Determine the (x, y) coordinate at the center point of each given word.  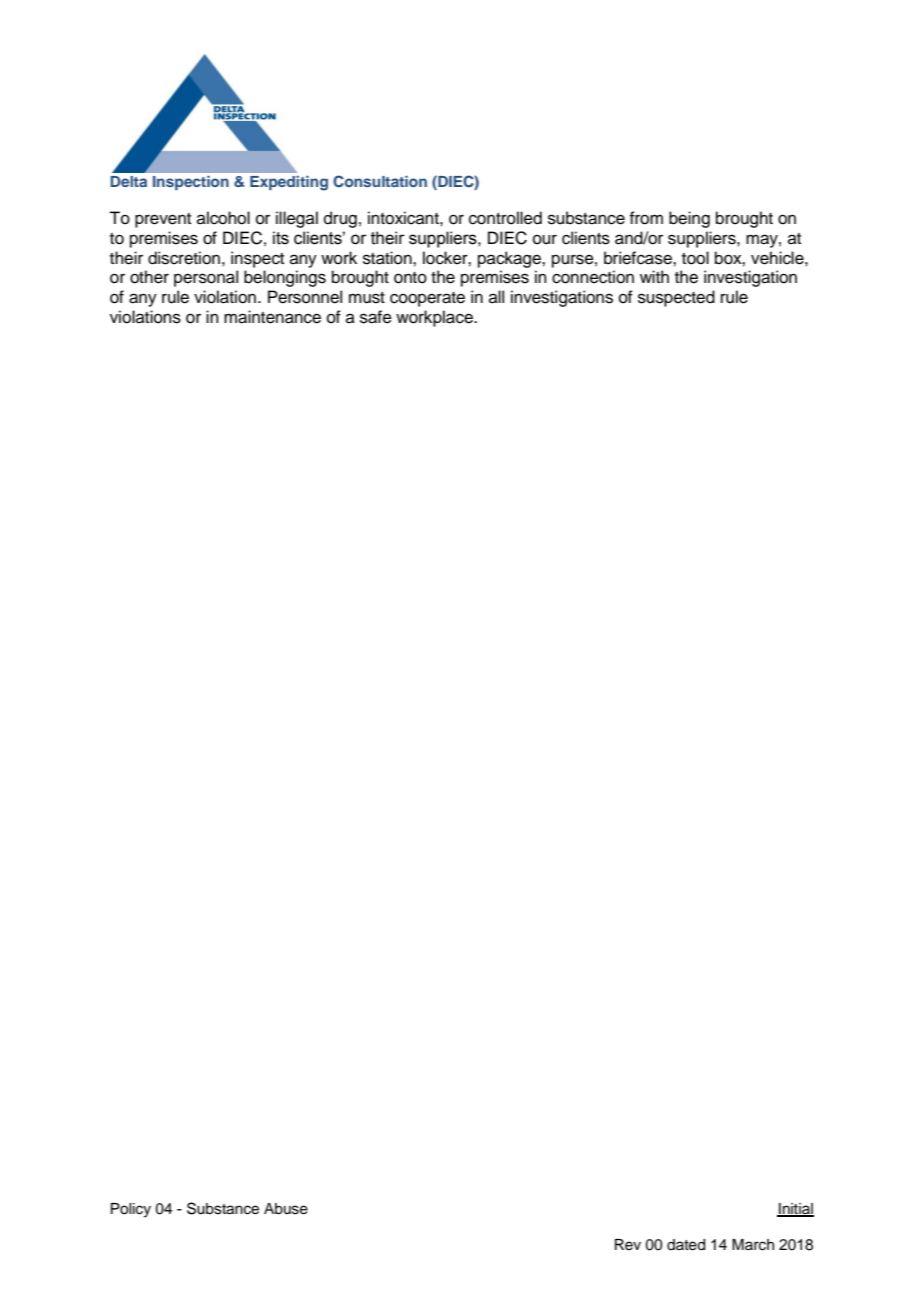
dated (686, 1245)
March (753, 1245)
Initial (795, 1210)
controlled (505, 218)
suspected (676, 298)
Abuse (286, 1209)
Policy (131, 1210)
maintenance (272, 317)
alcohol (223, 218)
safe (376, 317)
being (689, 219)
